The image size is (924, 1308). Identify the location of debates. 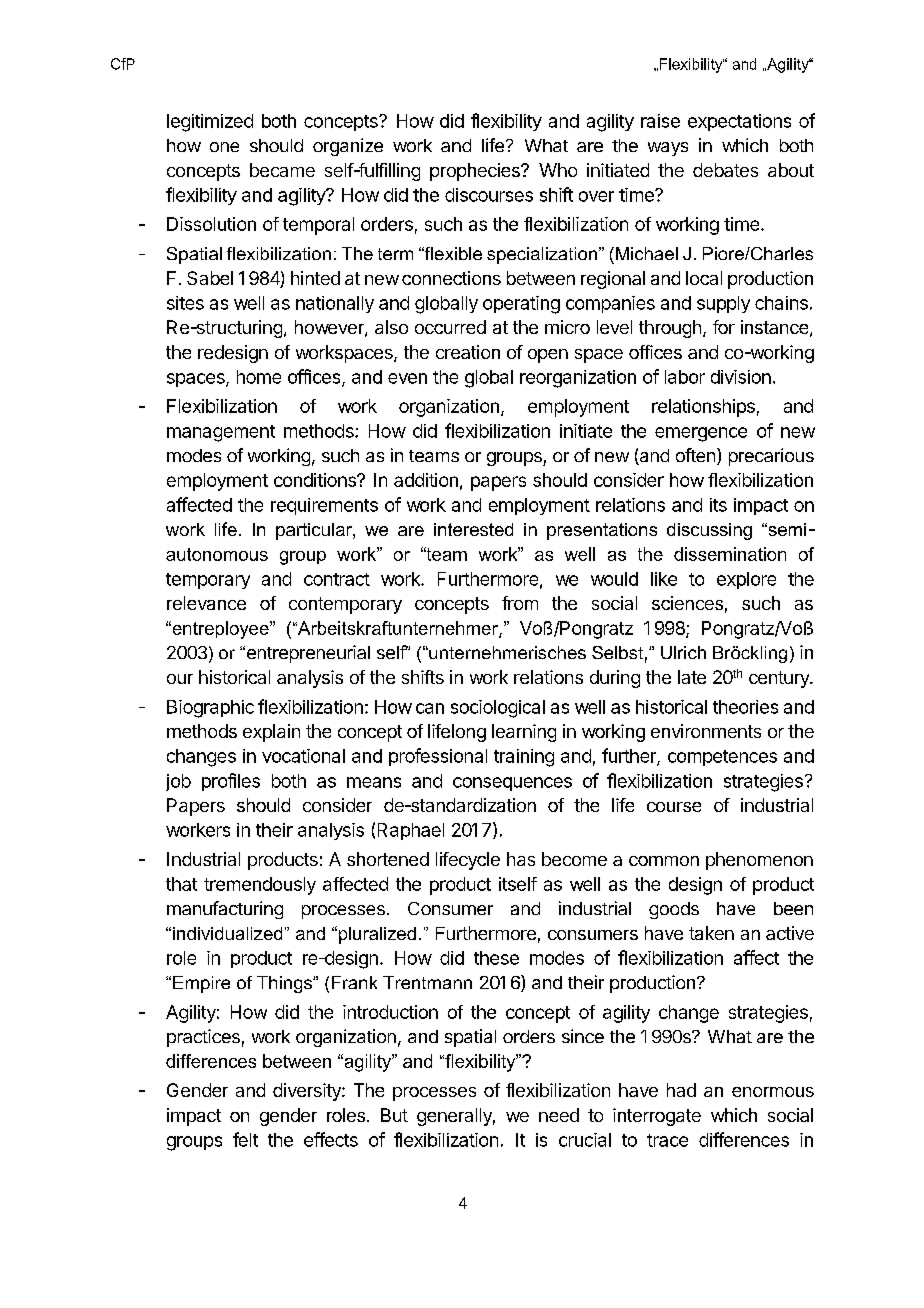
(725, 170).
